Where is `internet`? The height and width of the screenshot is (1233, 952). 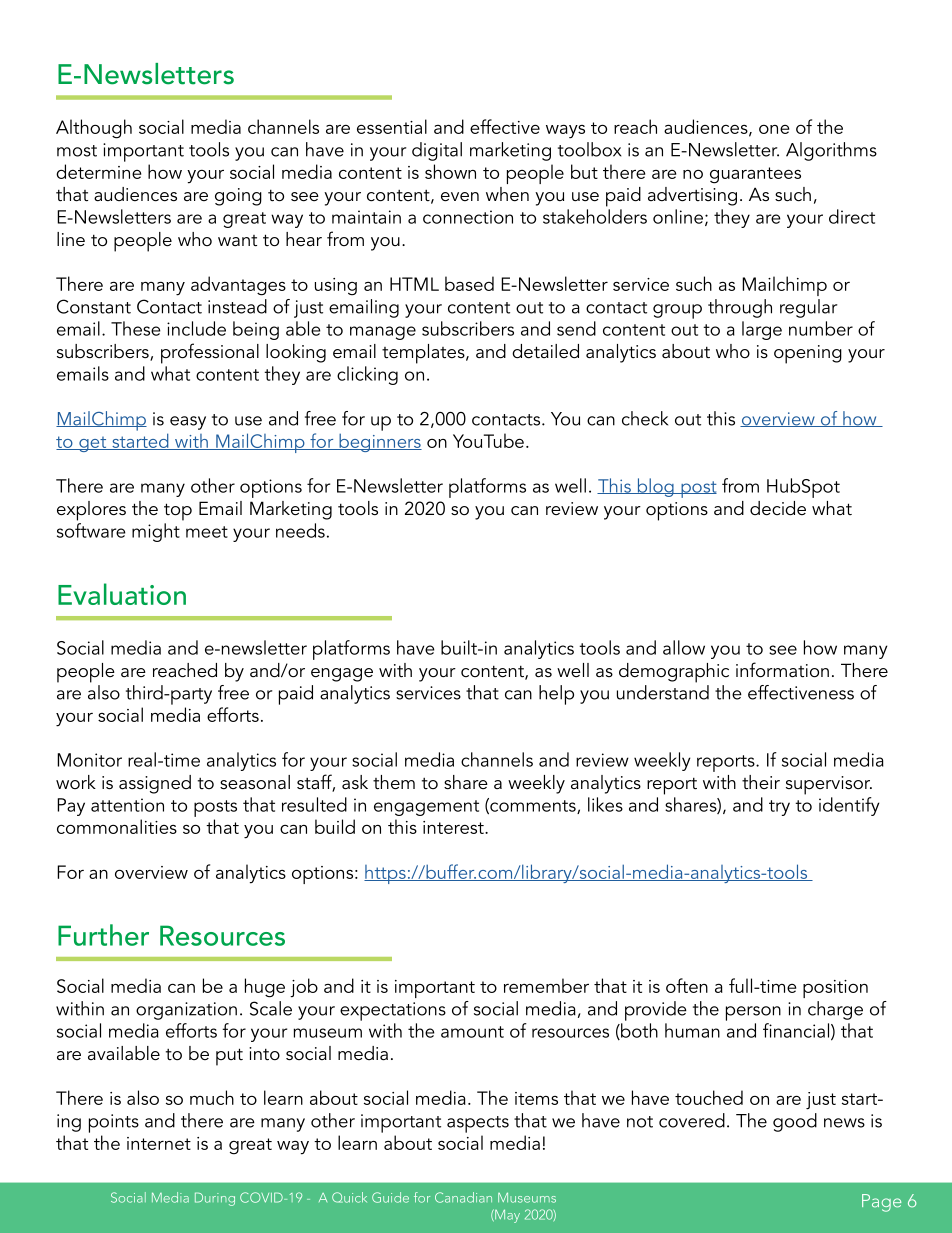
internet is located at coordinates (159, 1143).
